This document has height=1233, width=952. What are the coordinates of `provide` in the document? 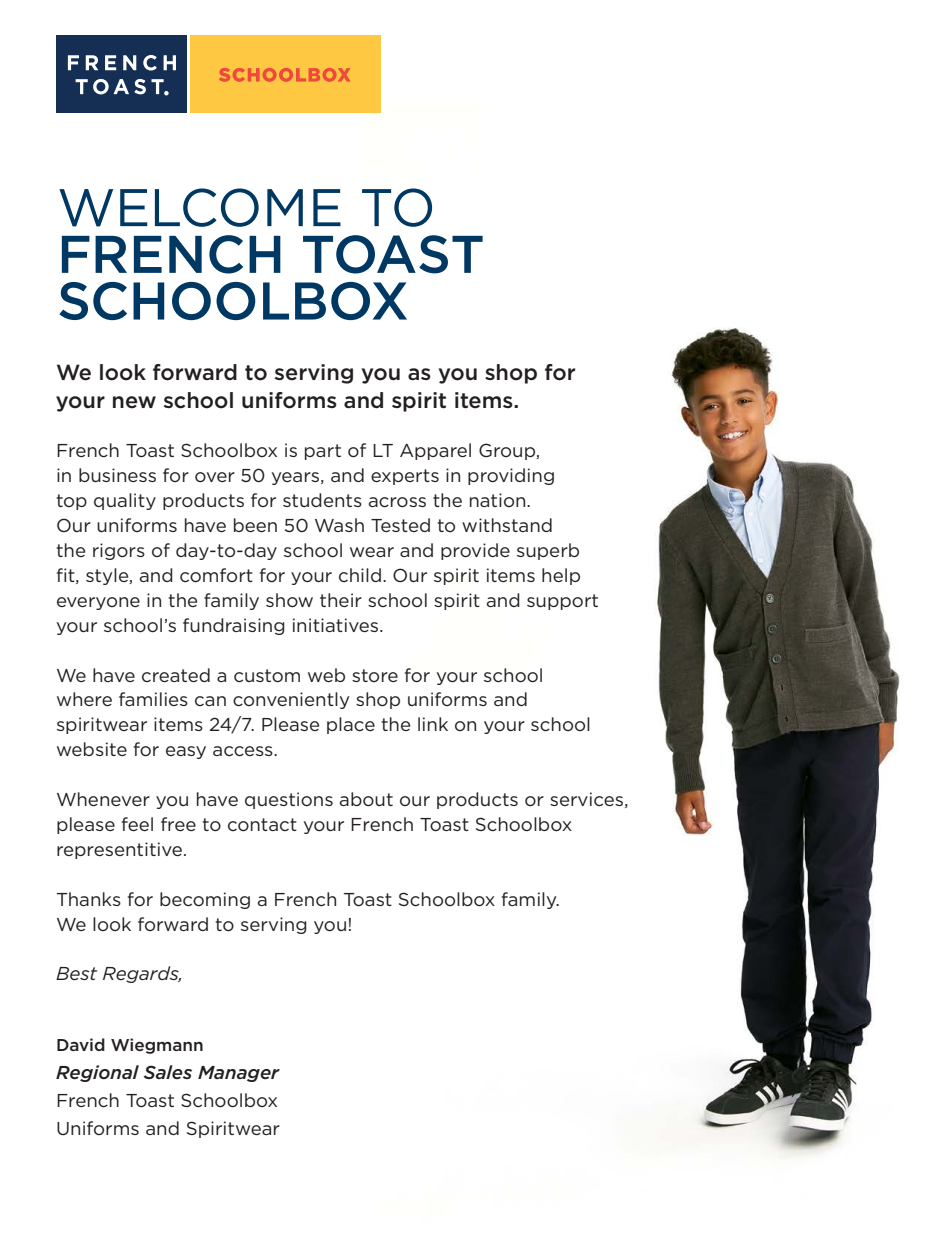 It's located at (475, 551).
